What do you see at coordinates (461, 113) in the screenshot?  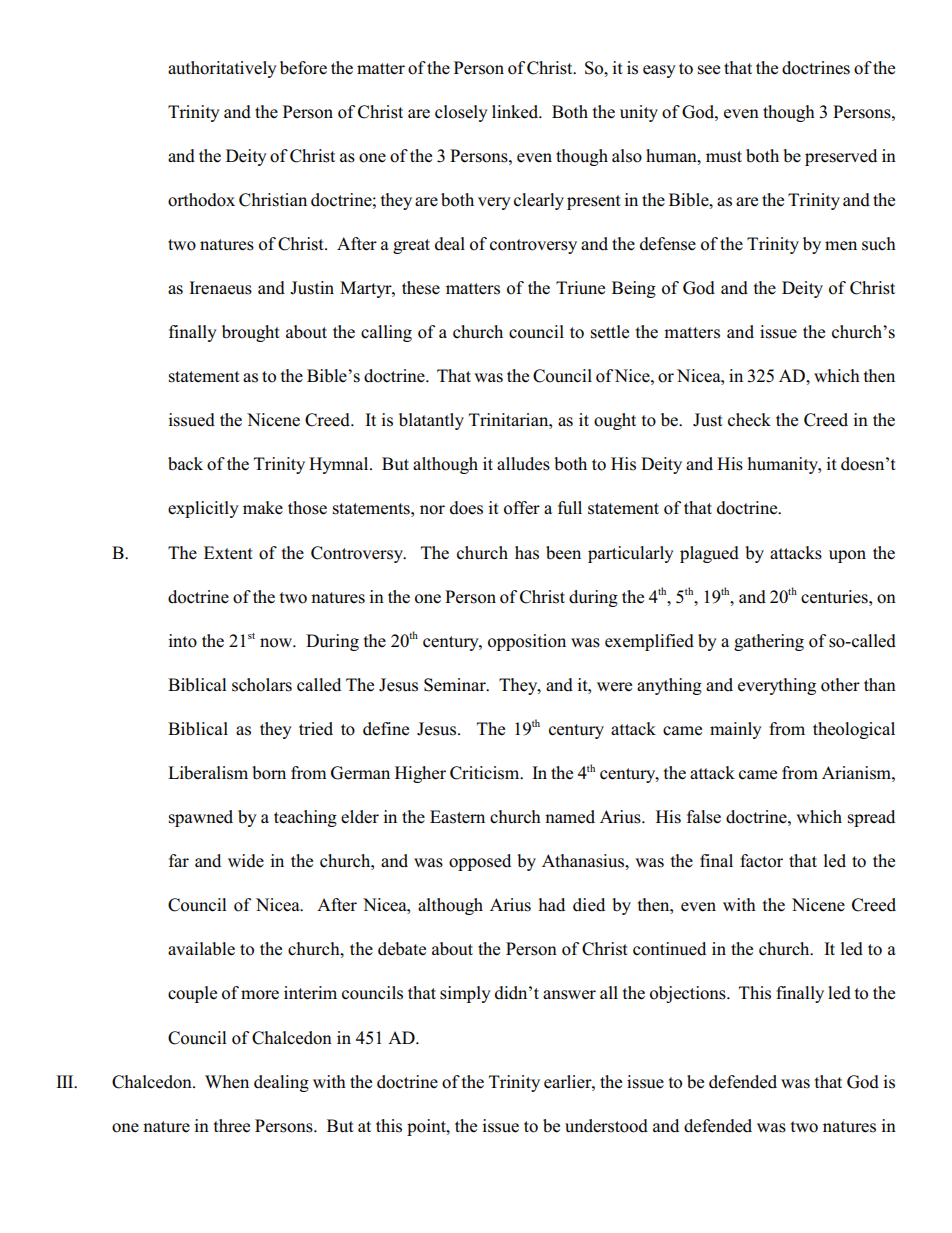 I see `closely` at bounding box center [461, 113].
